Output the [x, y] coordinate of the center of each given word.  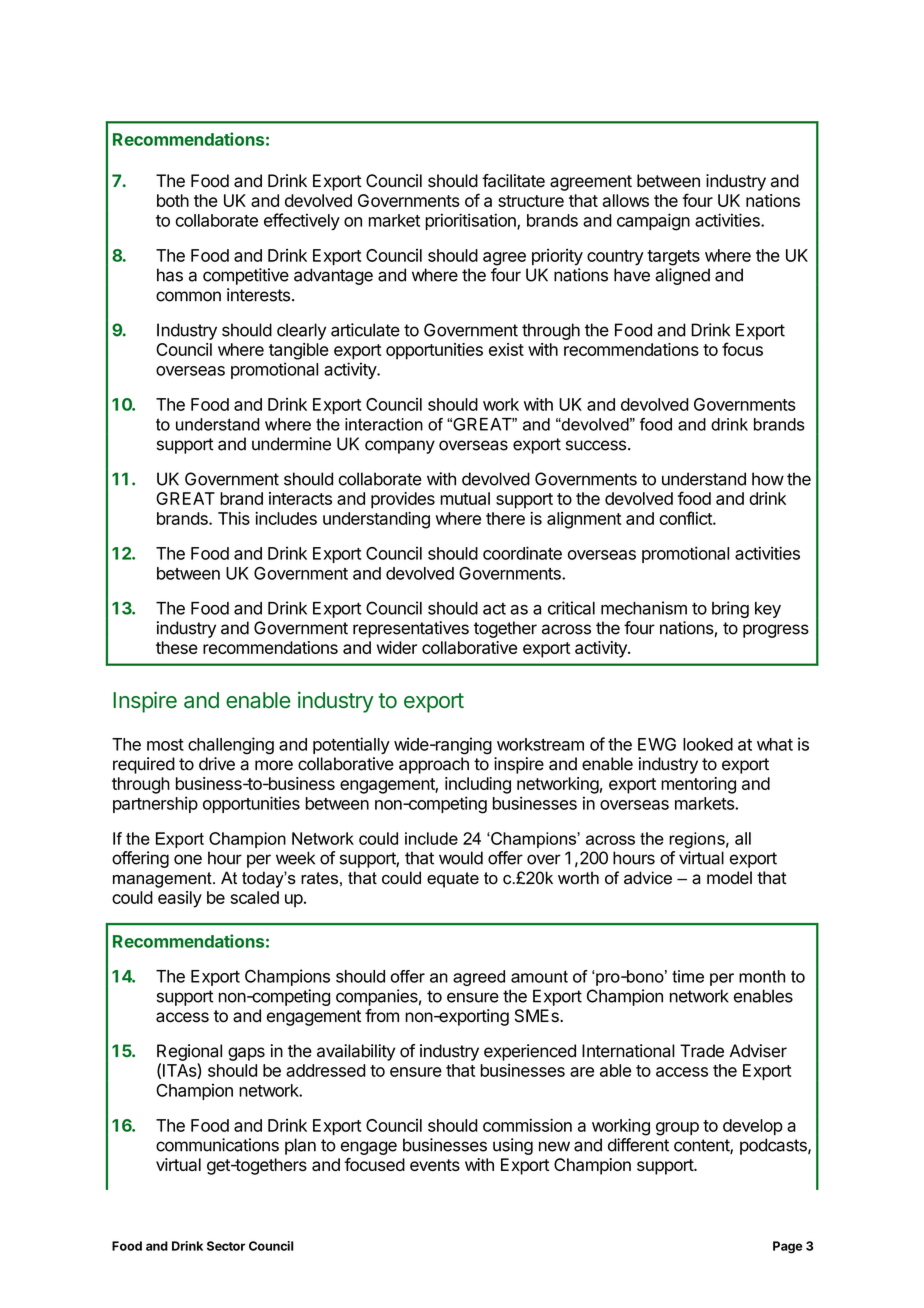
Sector [226, 1246]
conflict [686, 518]
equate [453, 880]
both [173, 200]
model [729, 878]
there [505, 518]
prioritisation [471, 221]
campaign [653, 222]
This [234, 518]
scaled [254, 897]
